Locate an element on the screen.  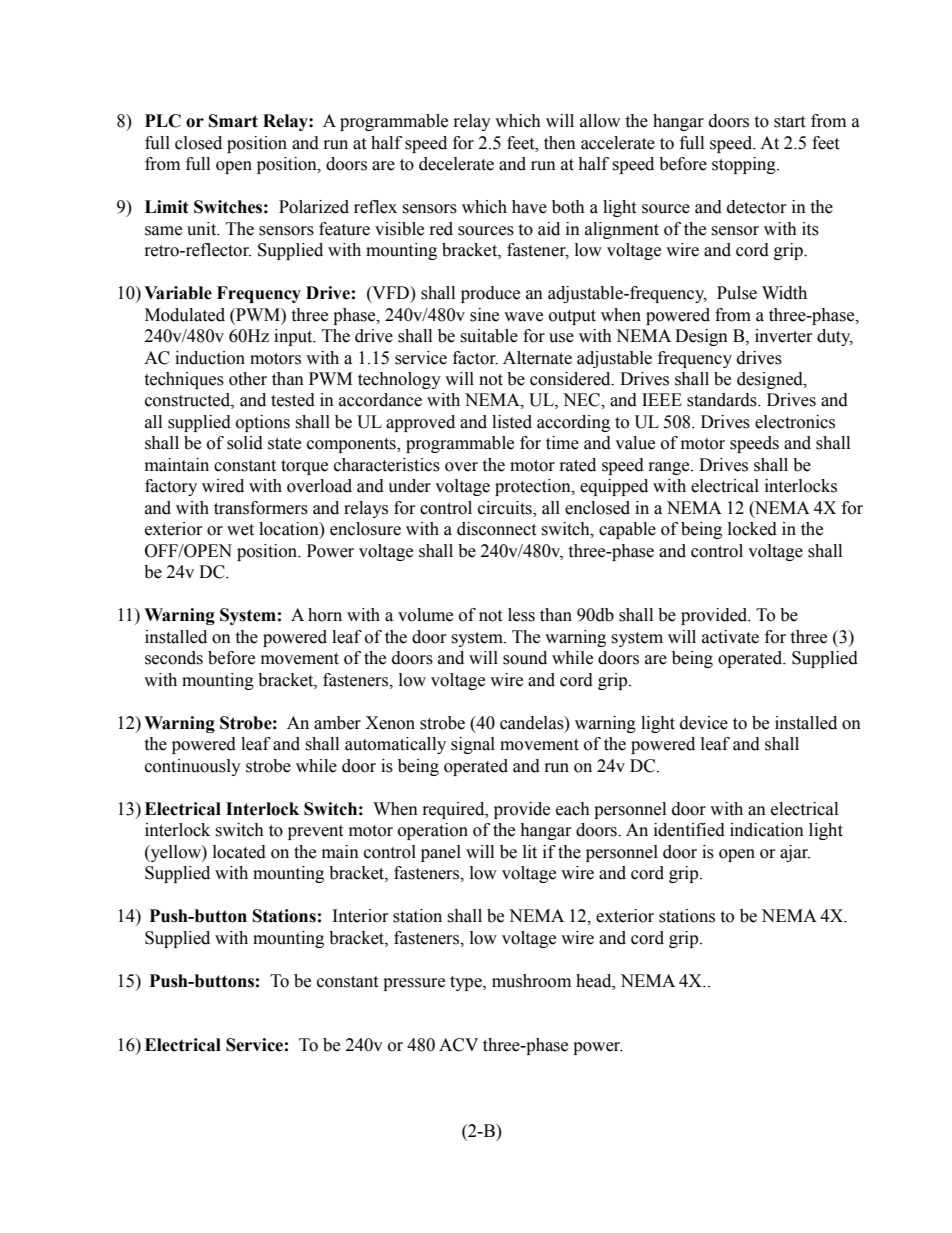
decelerate is located at coordinates (456, 164).
